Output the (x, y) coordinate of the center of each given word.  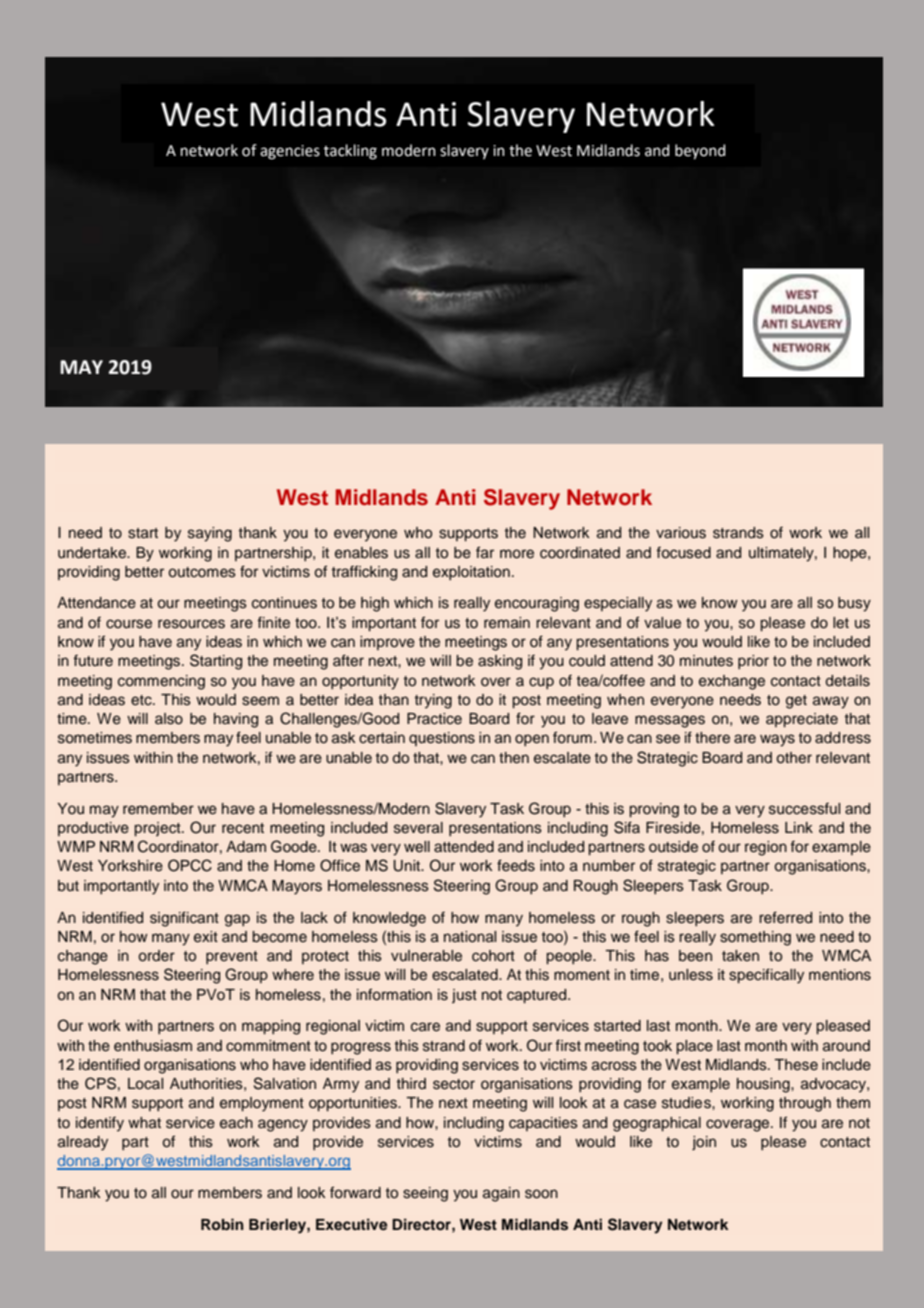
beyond (700, 152)
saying (210, 534)
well (417, 847)
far (485, 552)
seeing (425, 1194)
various (681, 533)
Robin (222, 1224)
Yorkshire (130, 866)
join (704, 1143)
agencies (290, 152)
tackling (350, 152)
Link (799, 827)
